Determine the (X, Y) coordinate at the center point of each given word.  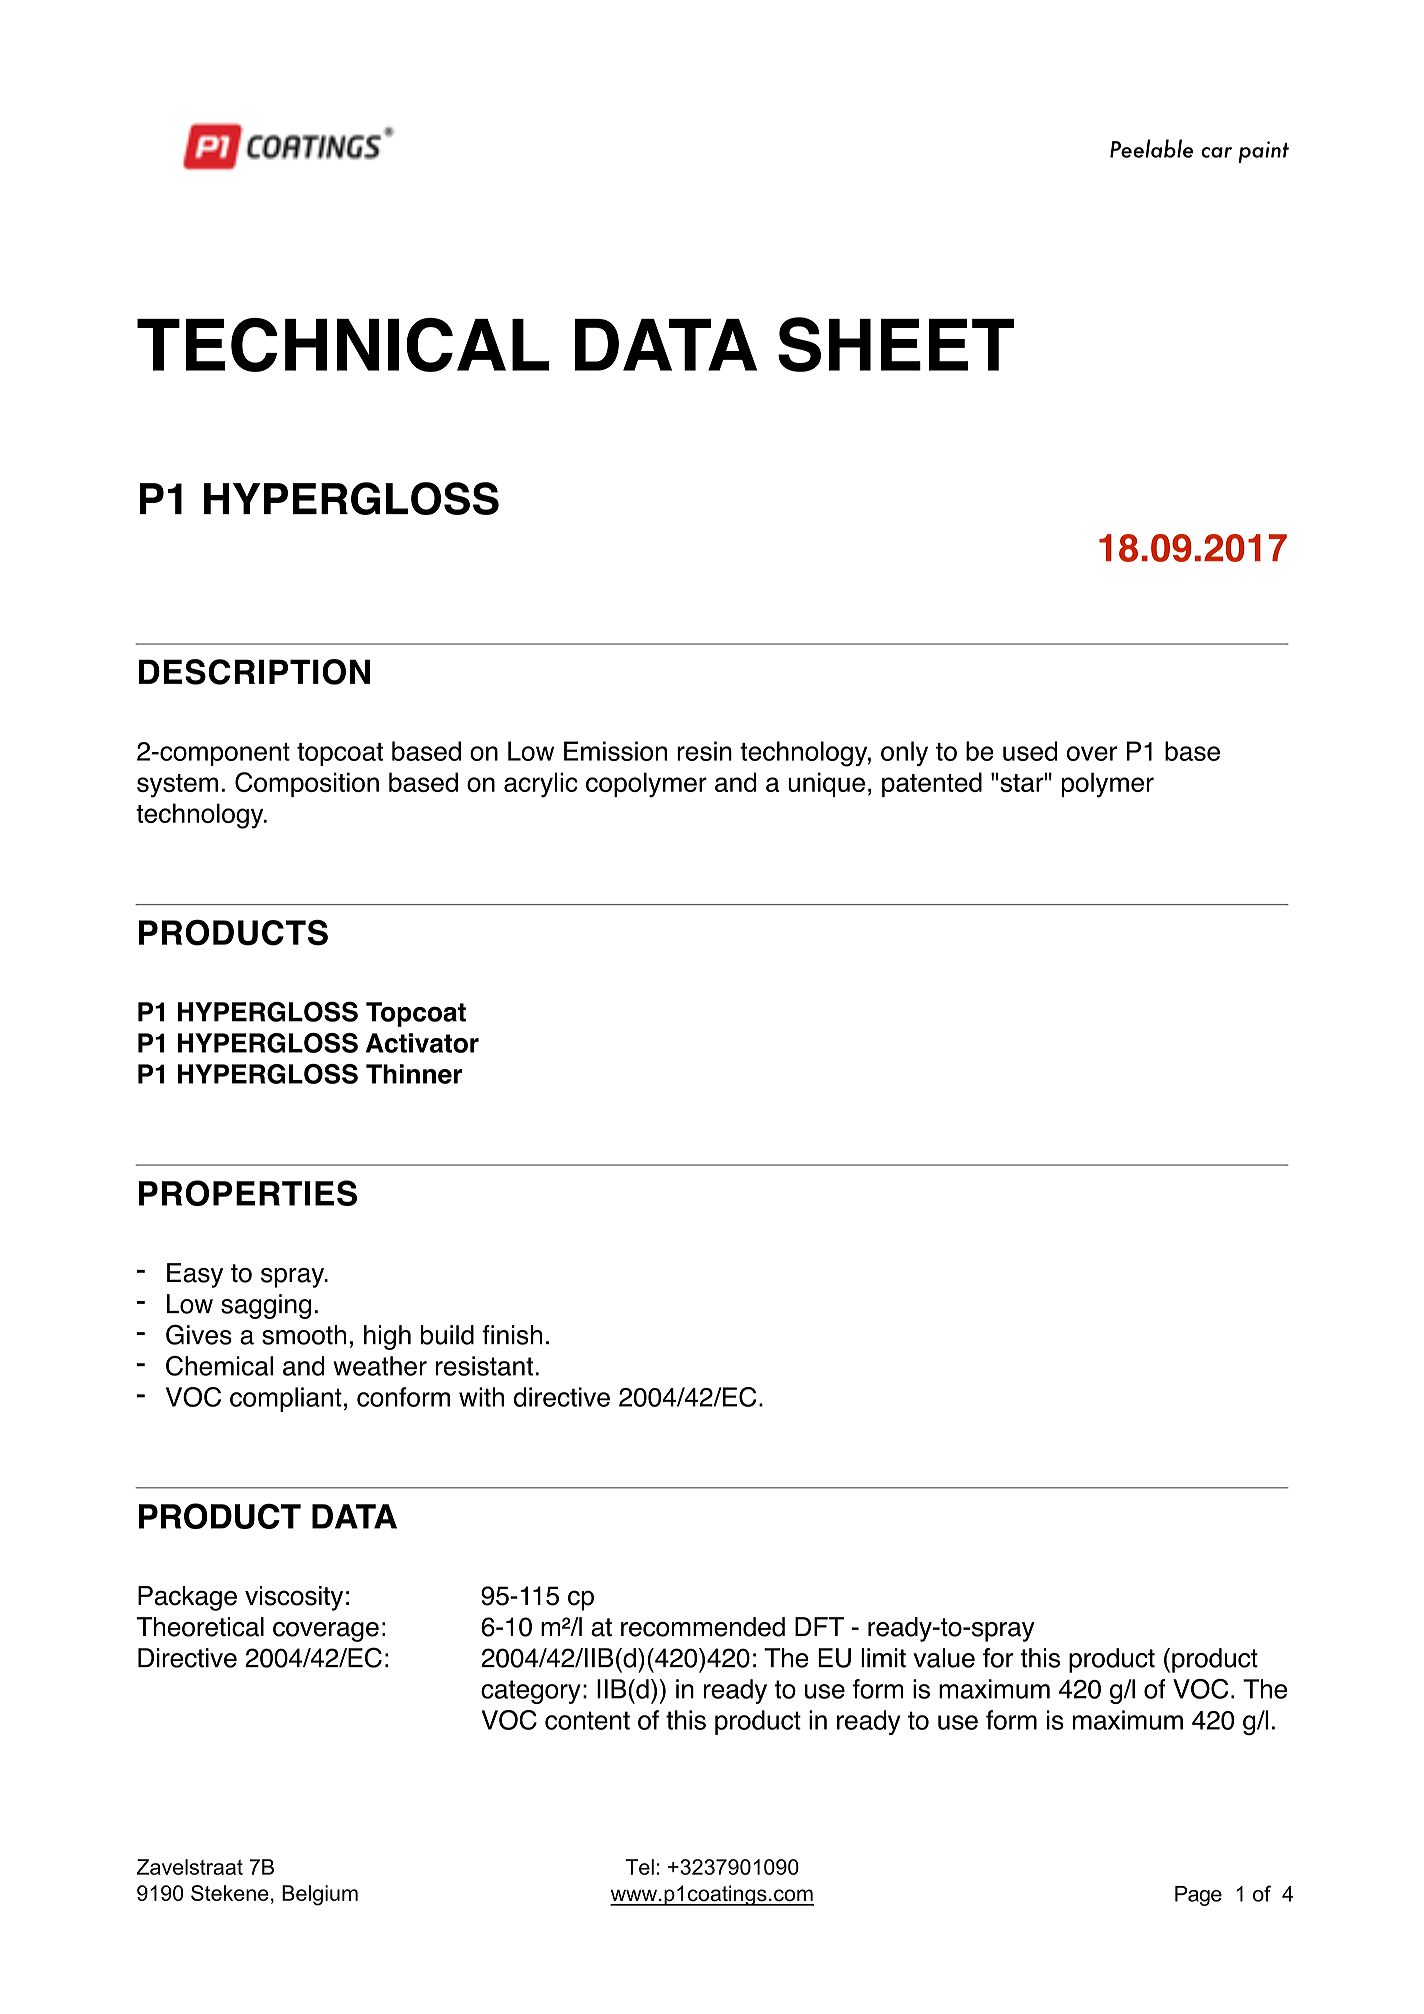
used (1030, 751)
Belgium (320, 1895)
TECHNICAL (343, 345)
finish (512, 1335)
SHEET (896, 344)
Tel (639, 1867)
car (1216, 152)
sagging (266, 1306)
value (944, 1658)
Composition (307, 784)
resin (704, 751)
